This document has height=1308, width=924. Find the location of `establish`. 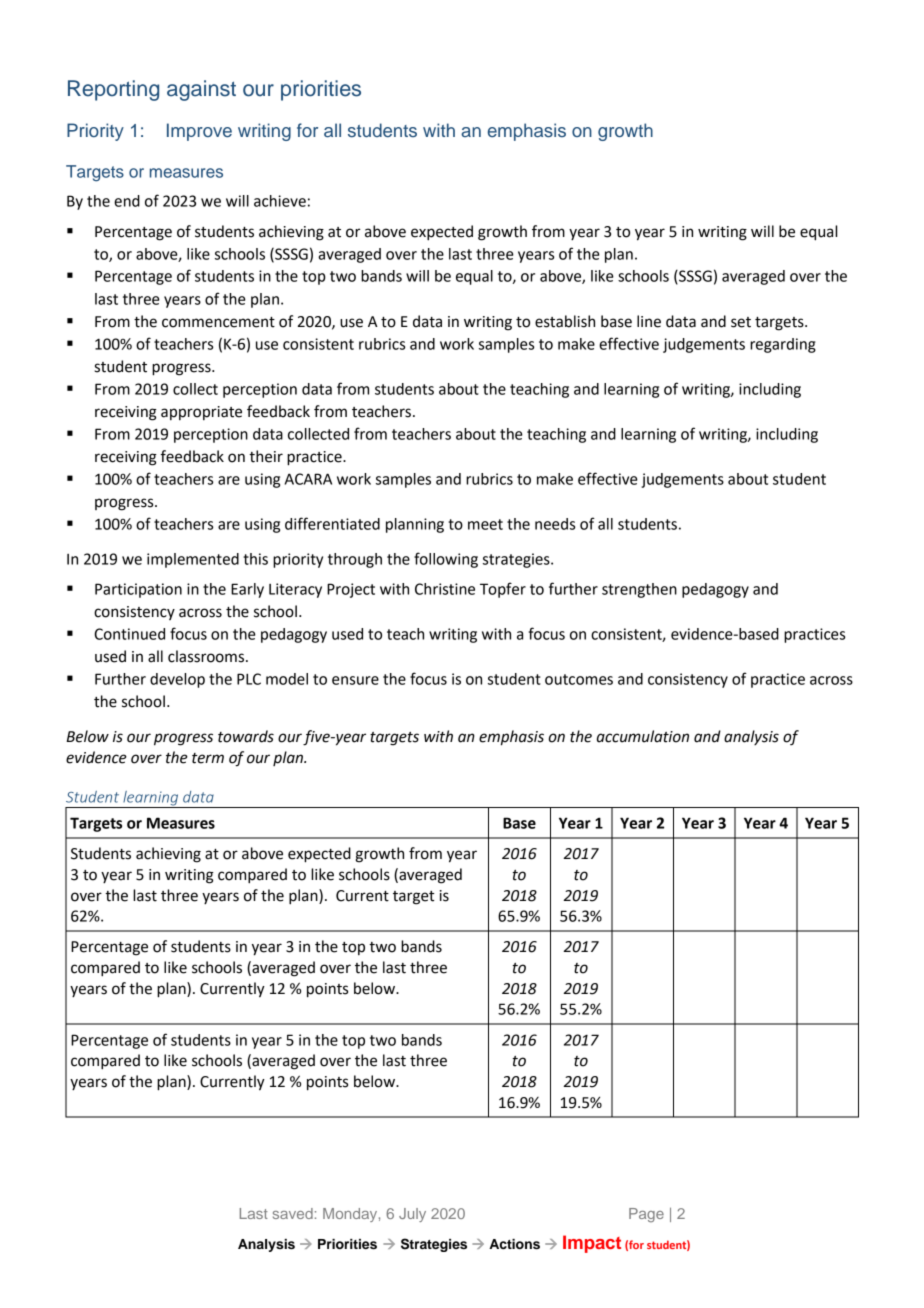

establish is located at coordinates (565, 321).
